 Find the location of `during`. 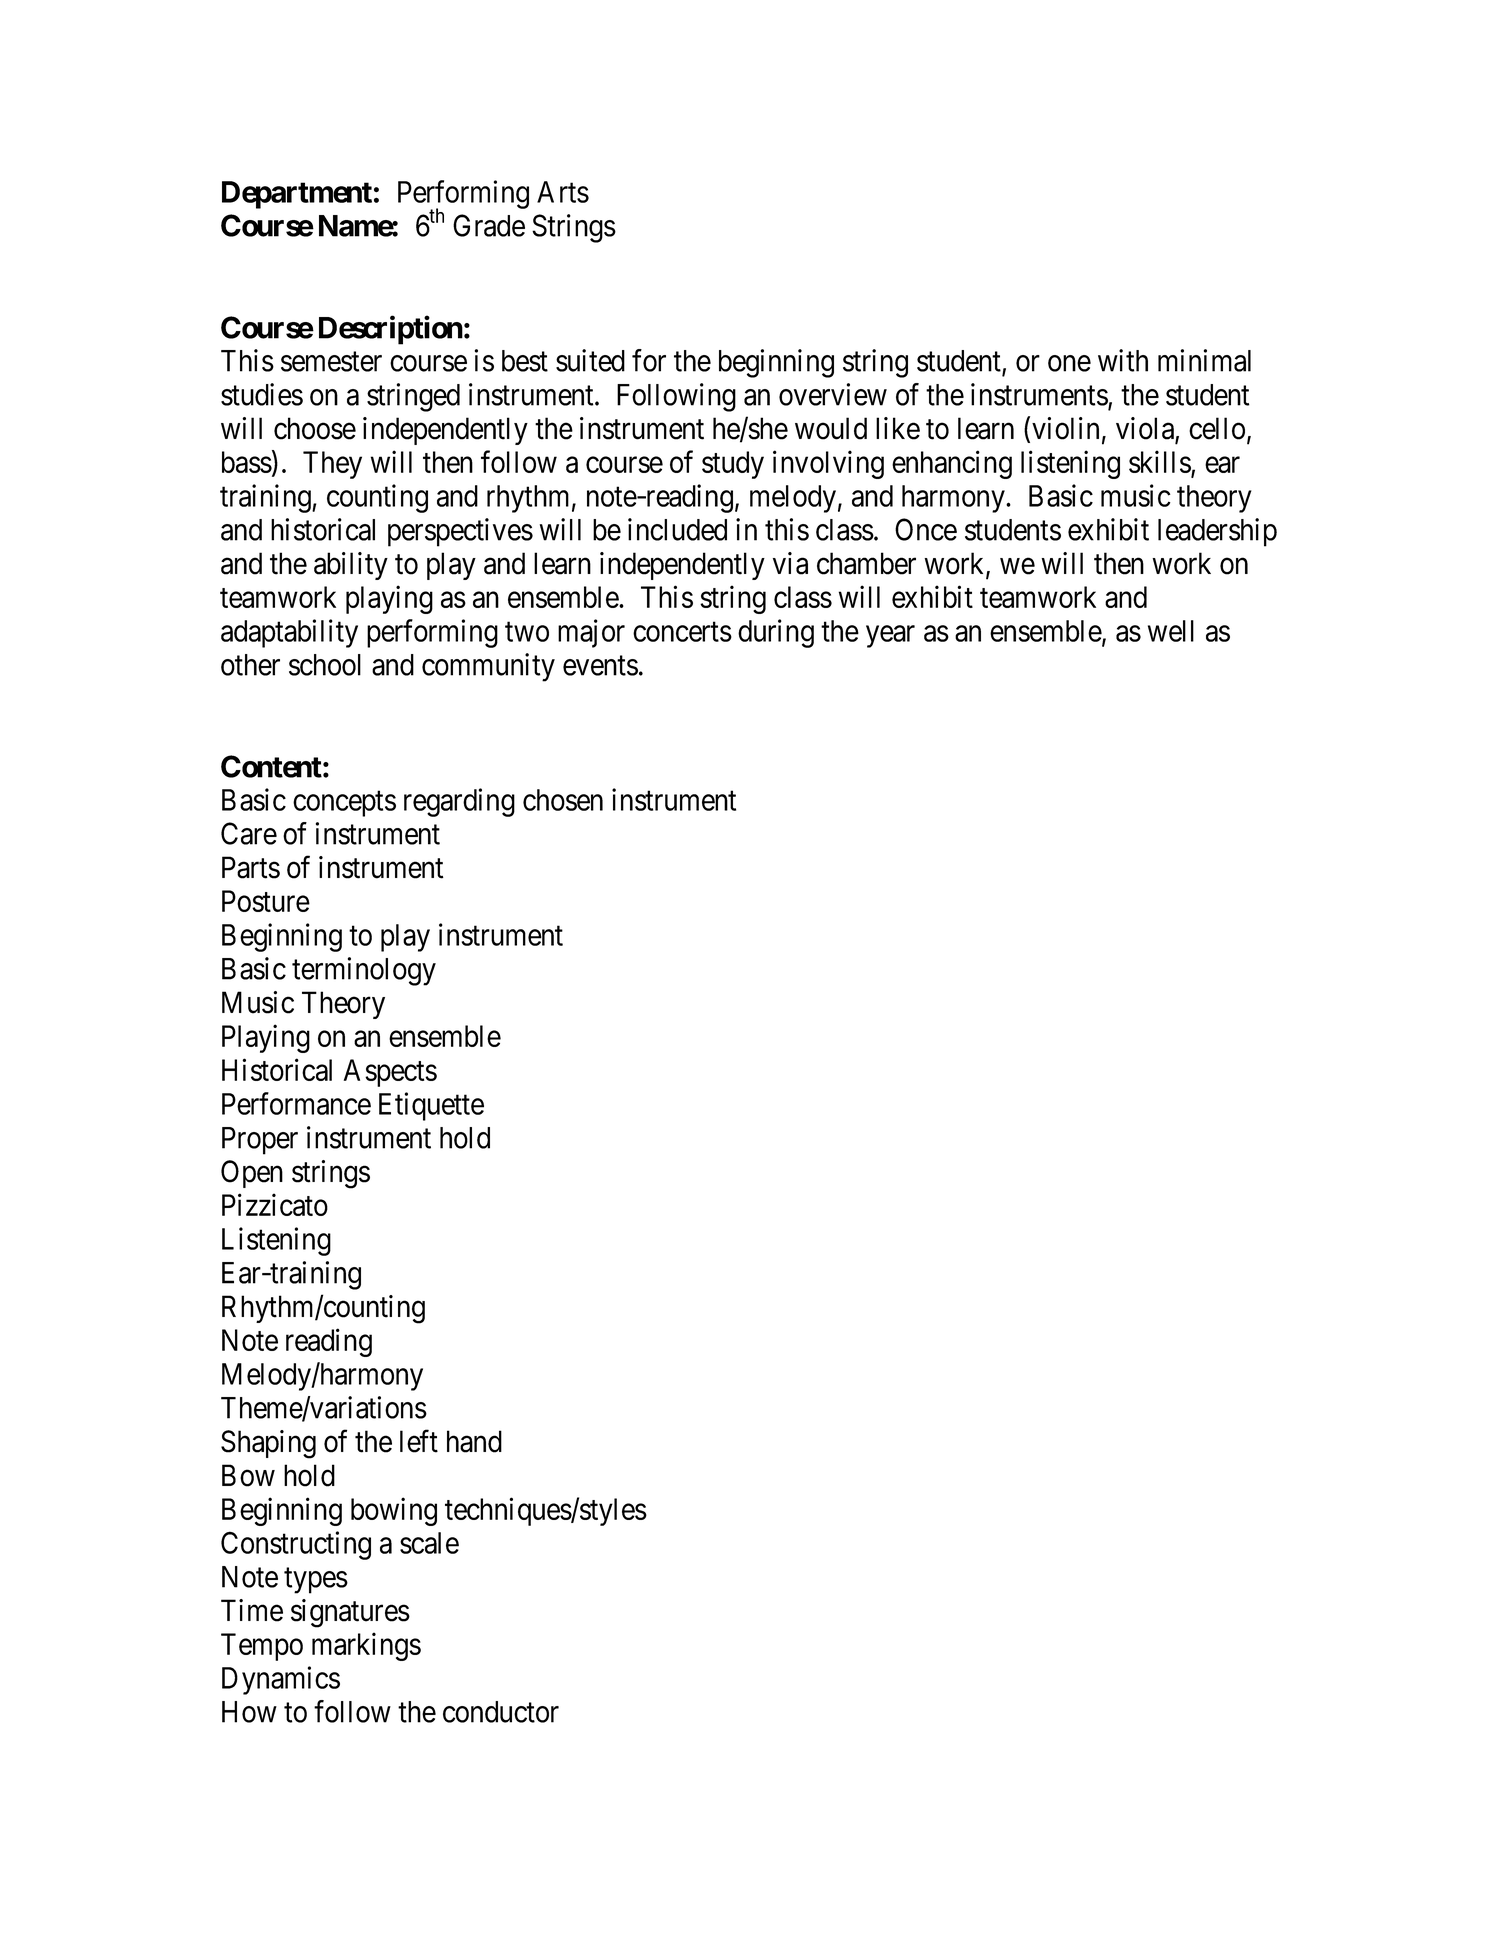

during is located at coordinates (776, 633).
